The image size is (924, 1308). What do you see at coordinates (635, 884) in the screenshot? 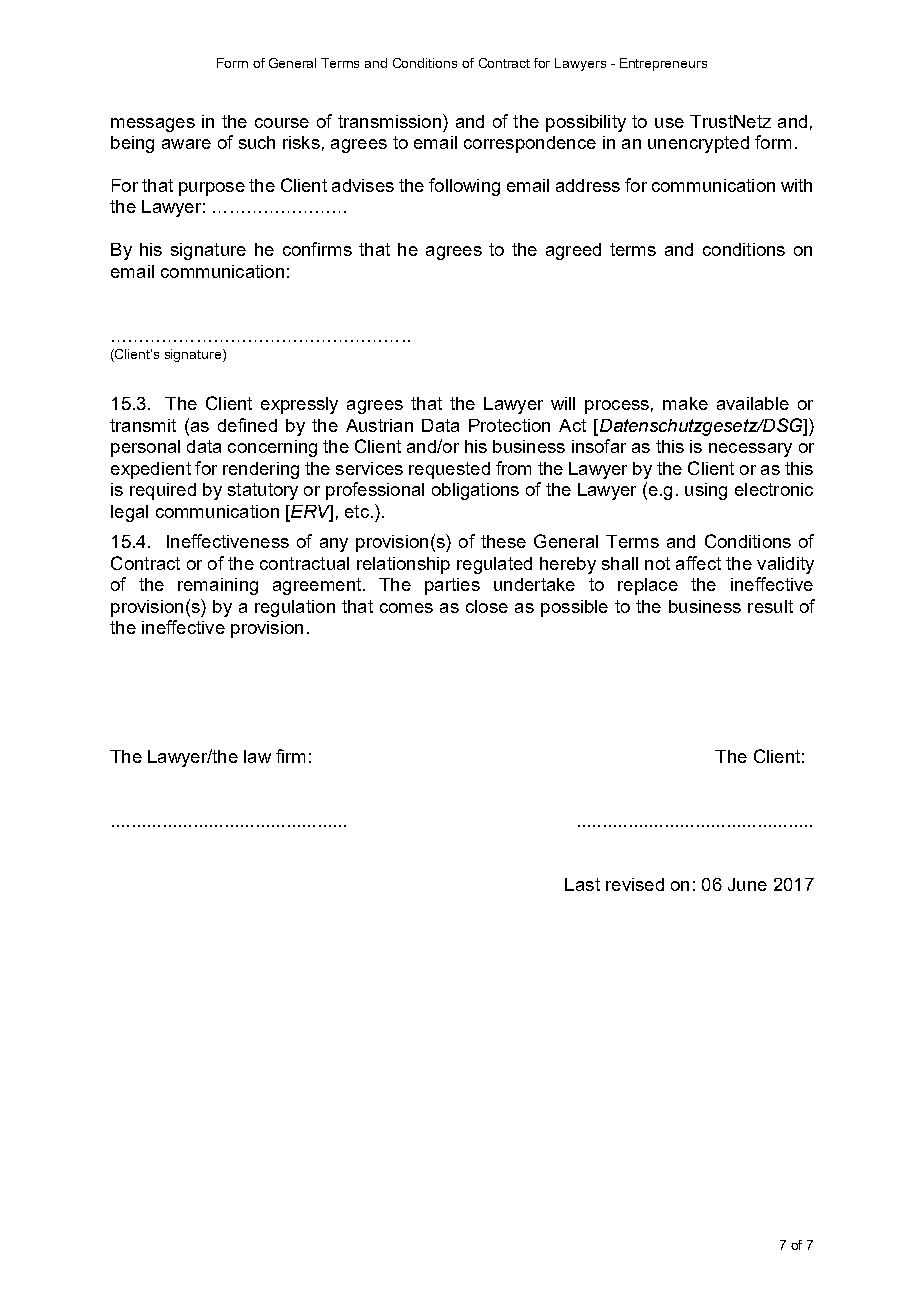
I see `revised` at bounding box center [635, 884].
